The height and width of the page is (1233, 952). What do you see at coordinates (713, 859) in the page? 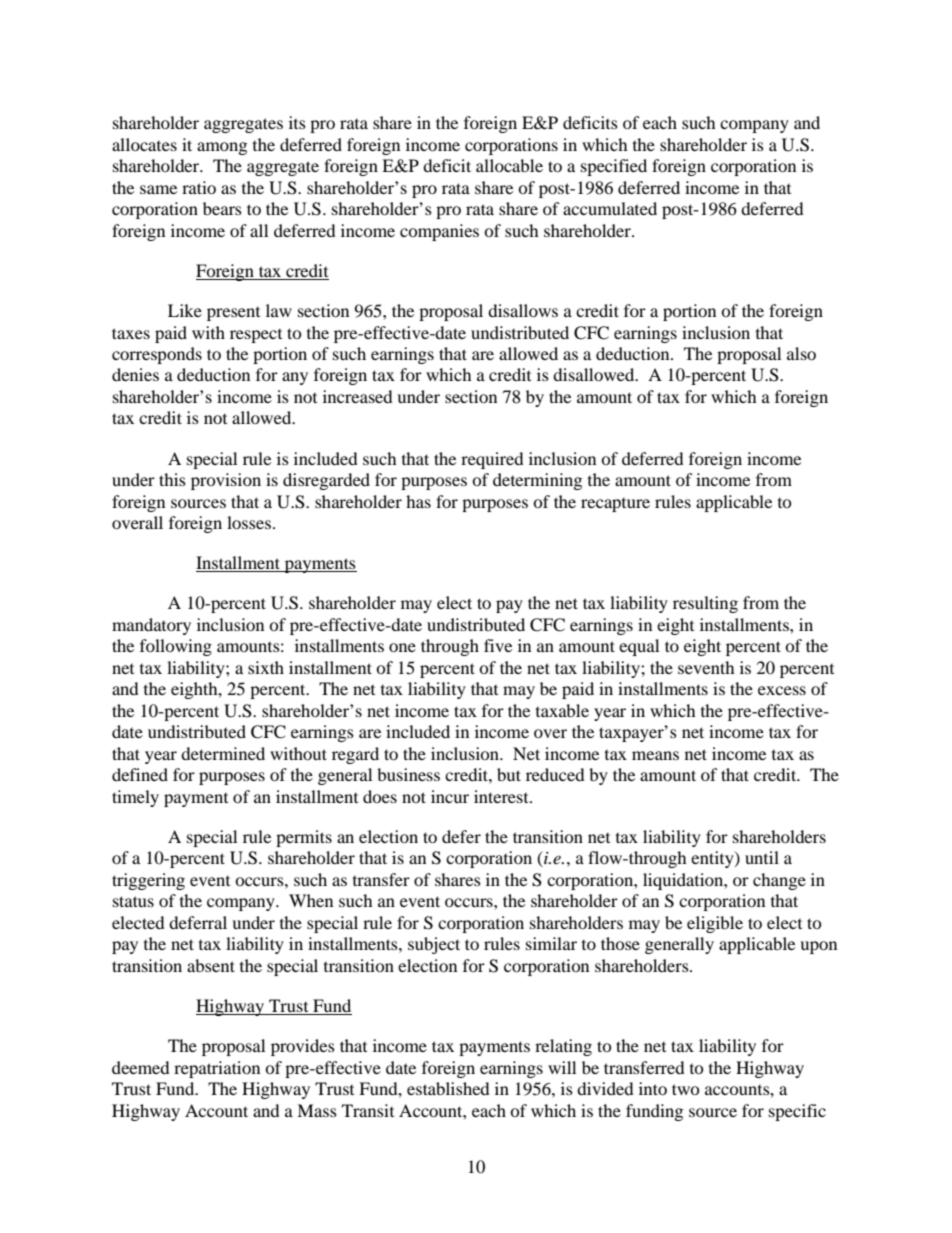
I see `entity` at bounding box center [713, 859].
